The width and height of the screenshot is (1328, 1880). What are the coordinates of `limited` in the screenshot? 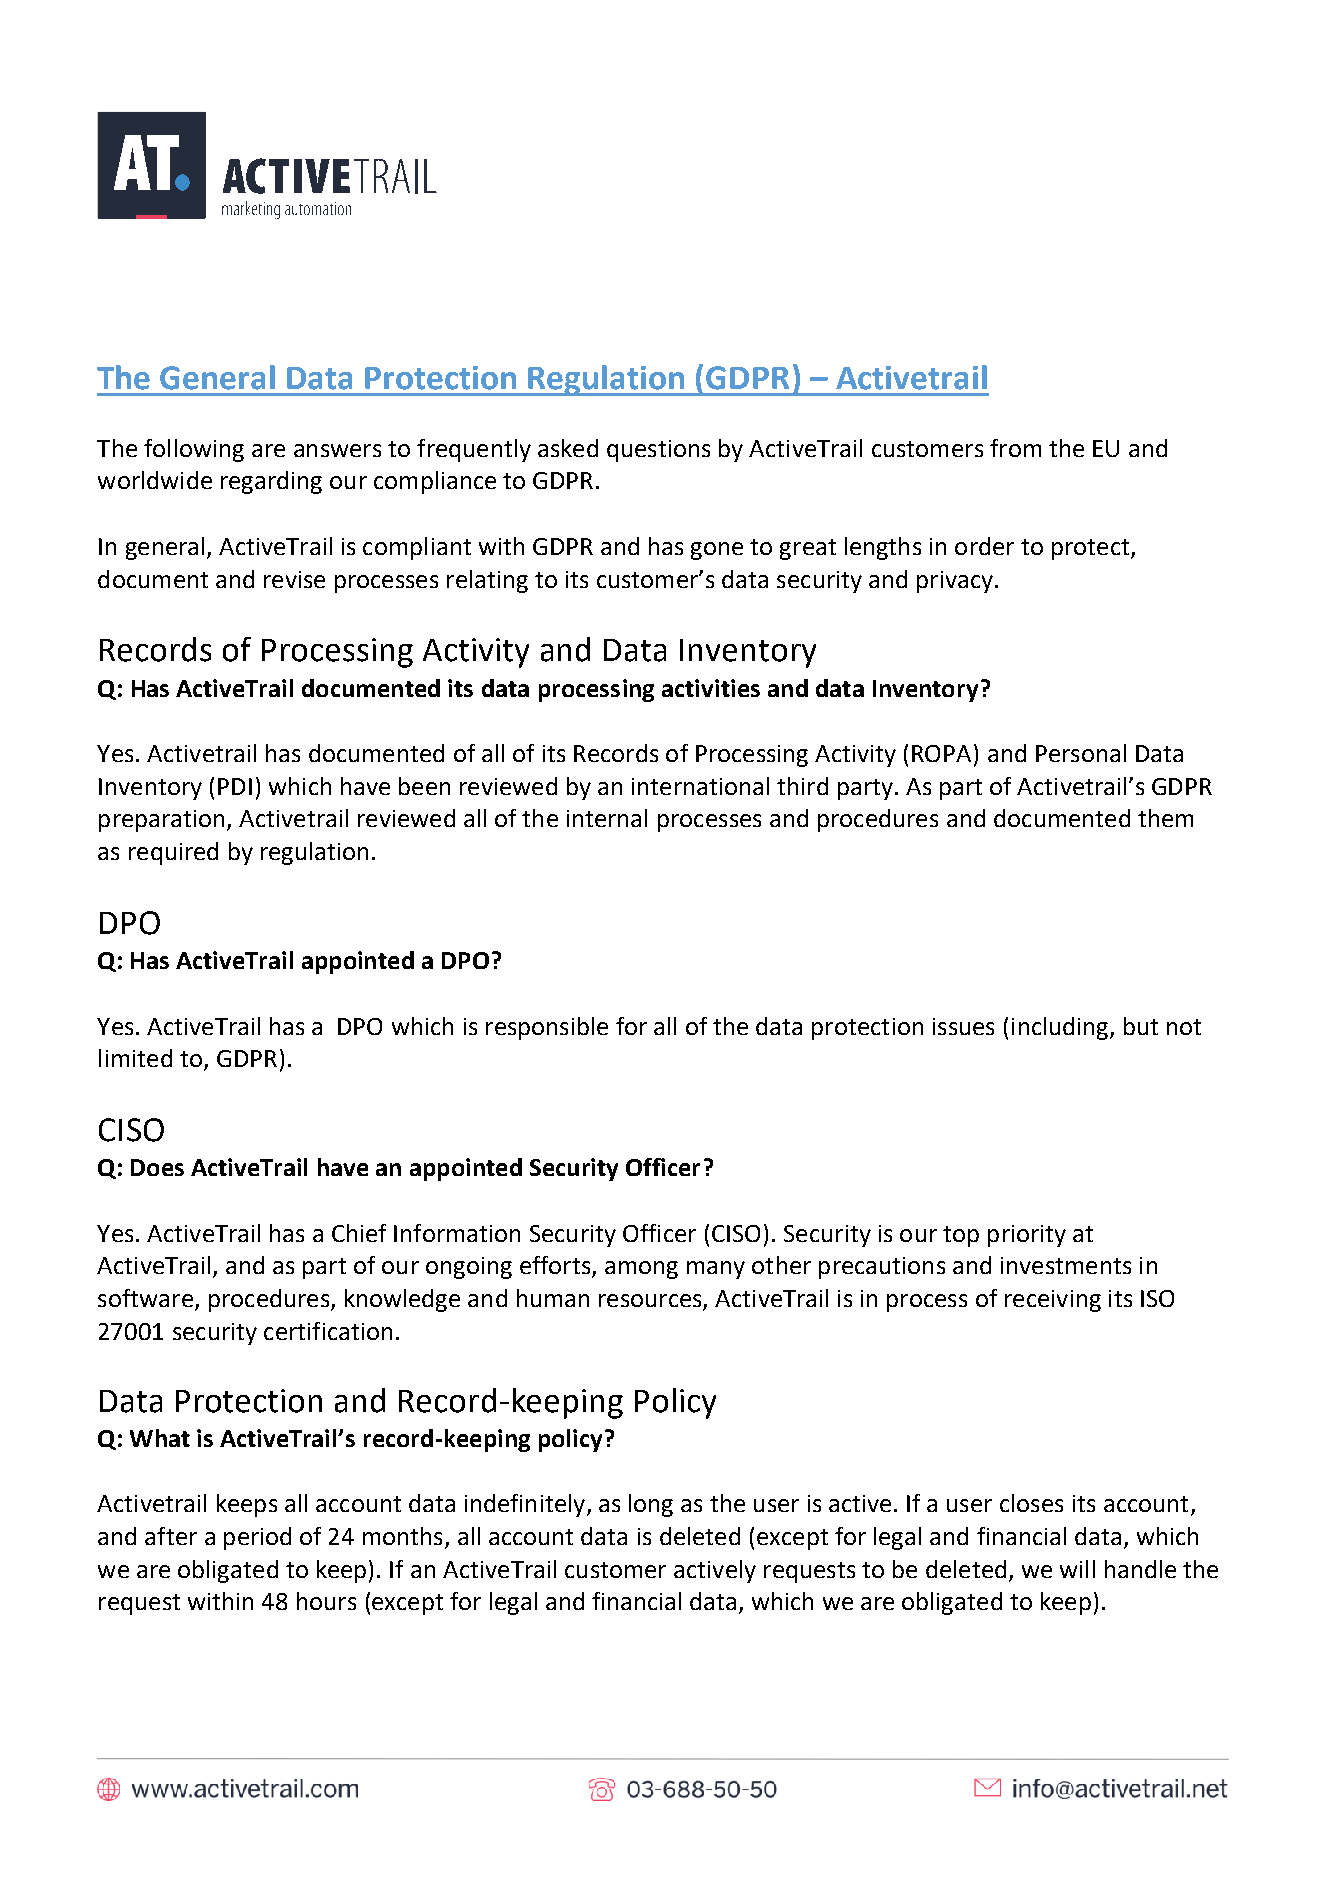 It's located at (135, 1058).
